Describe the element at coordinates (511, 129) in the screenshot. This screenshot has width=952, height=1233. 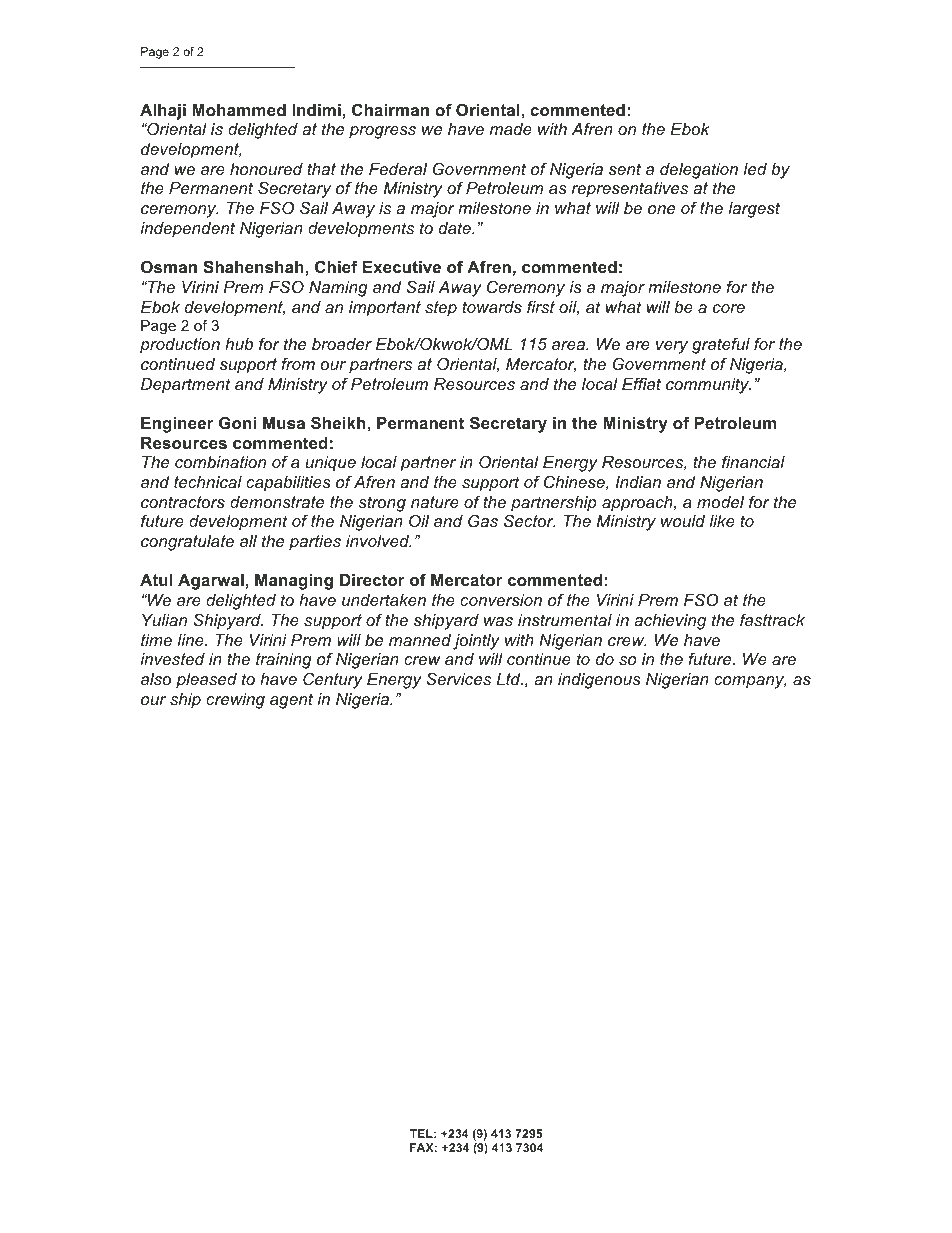
I see `made` at that location.
